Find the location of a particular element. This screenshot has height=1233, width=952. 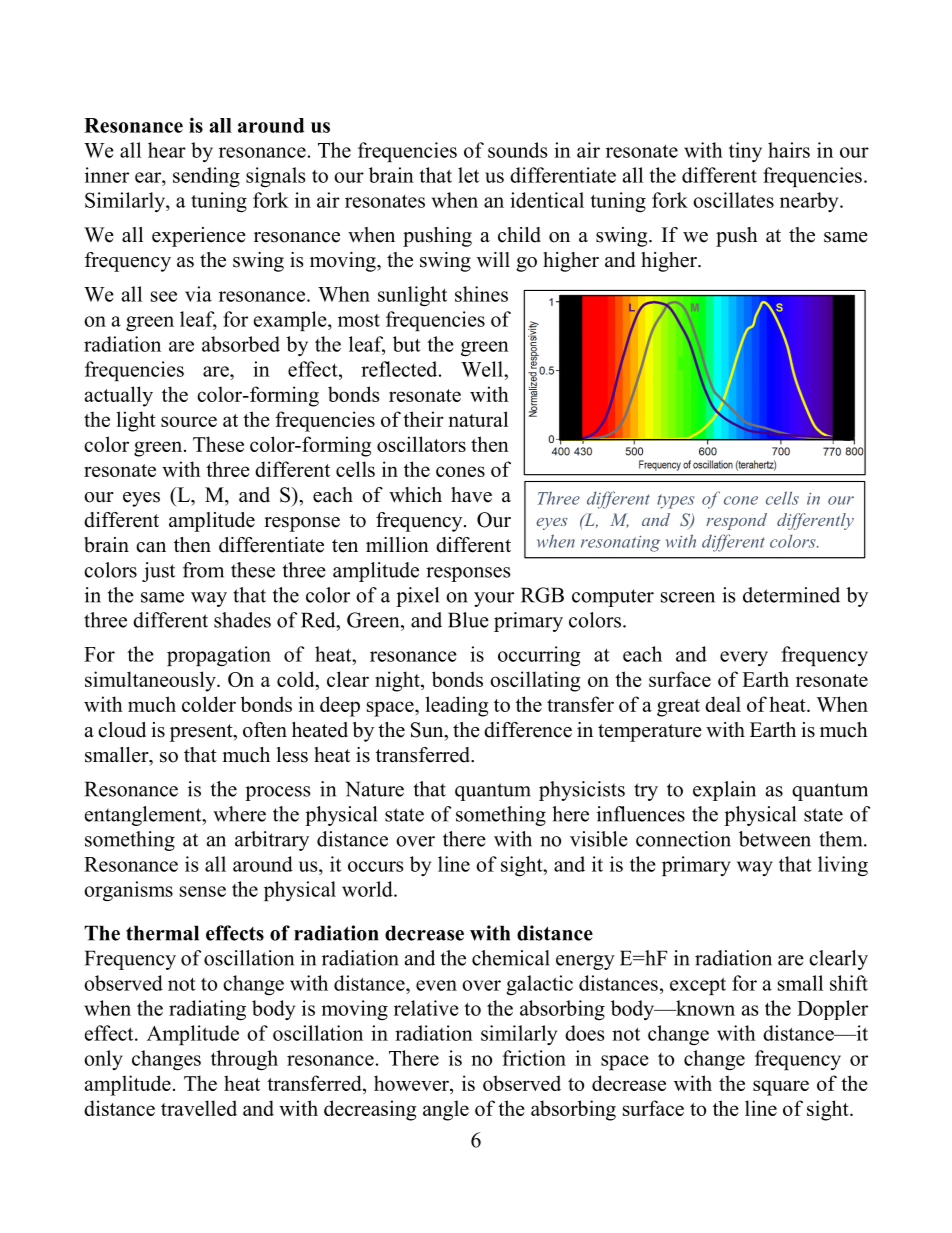

travelled is located at coordinates (199, 1108).
